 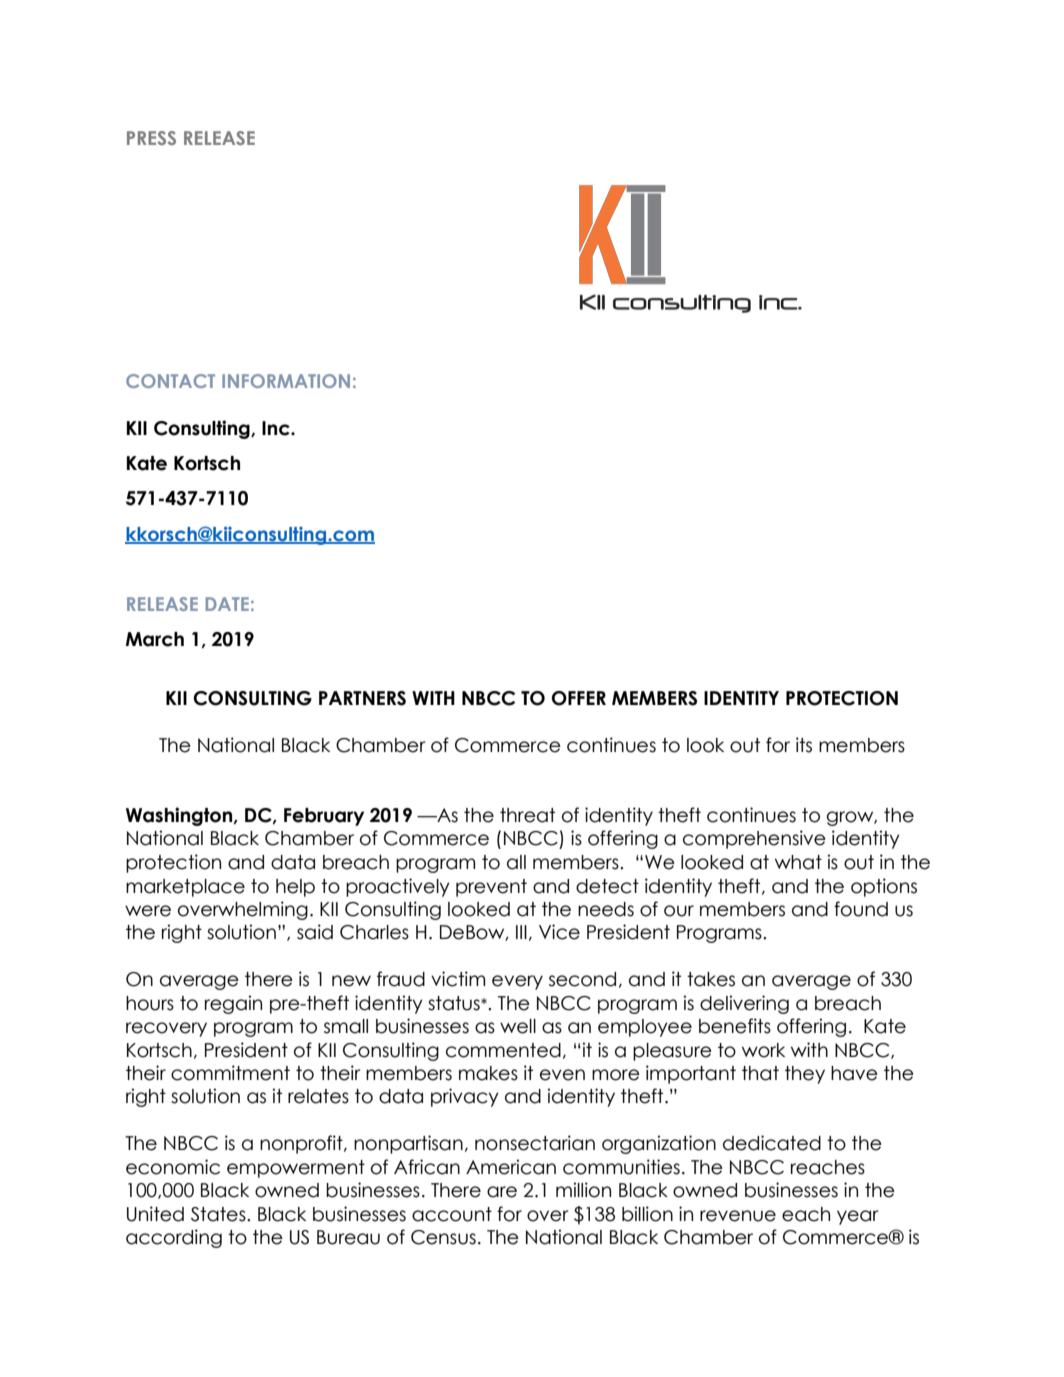 I want to click on Inc, so click(x=277, y=428).
